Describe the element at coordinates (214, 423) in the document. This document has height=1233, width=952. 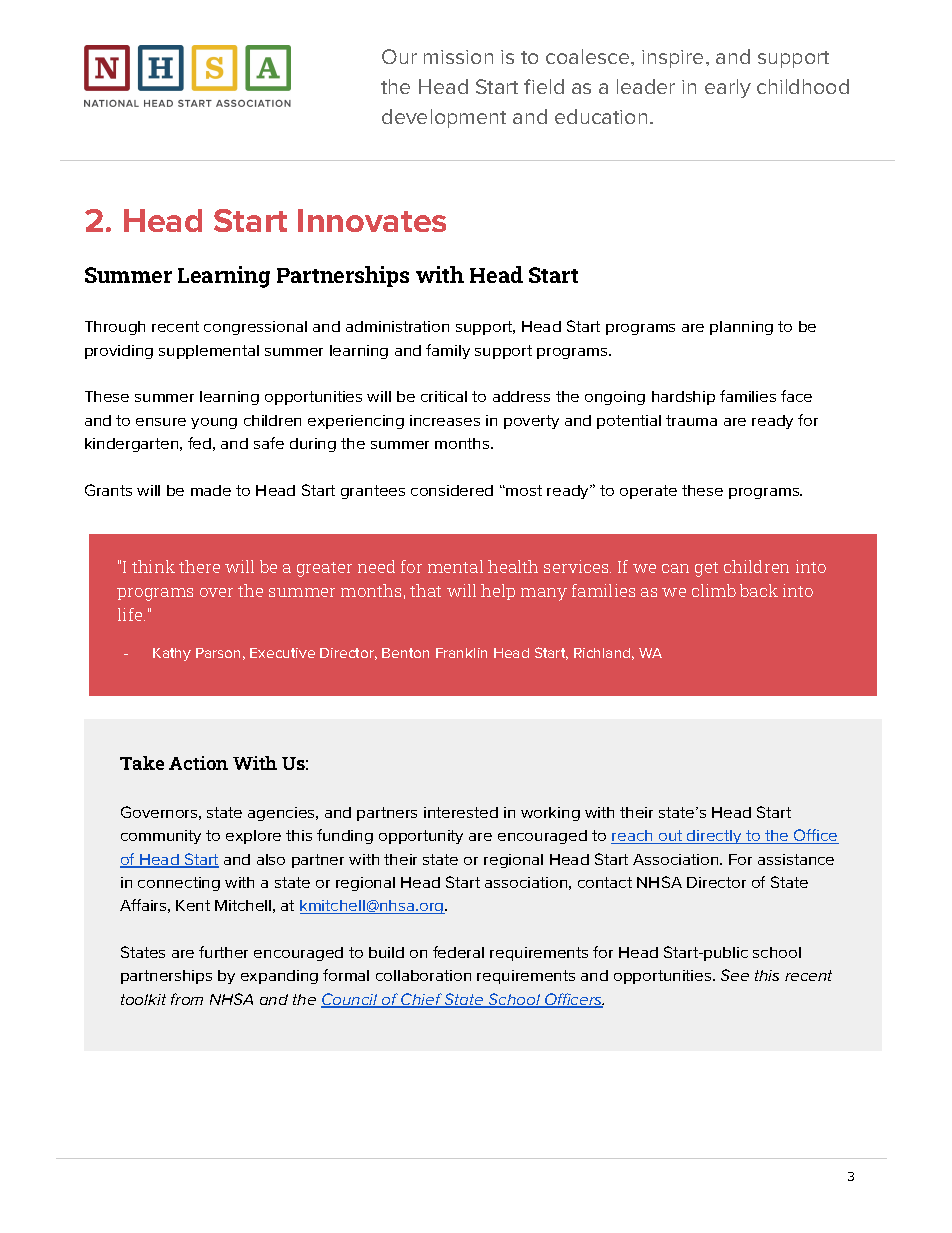
I see `young` at that location.
